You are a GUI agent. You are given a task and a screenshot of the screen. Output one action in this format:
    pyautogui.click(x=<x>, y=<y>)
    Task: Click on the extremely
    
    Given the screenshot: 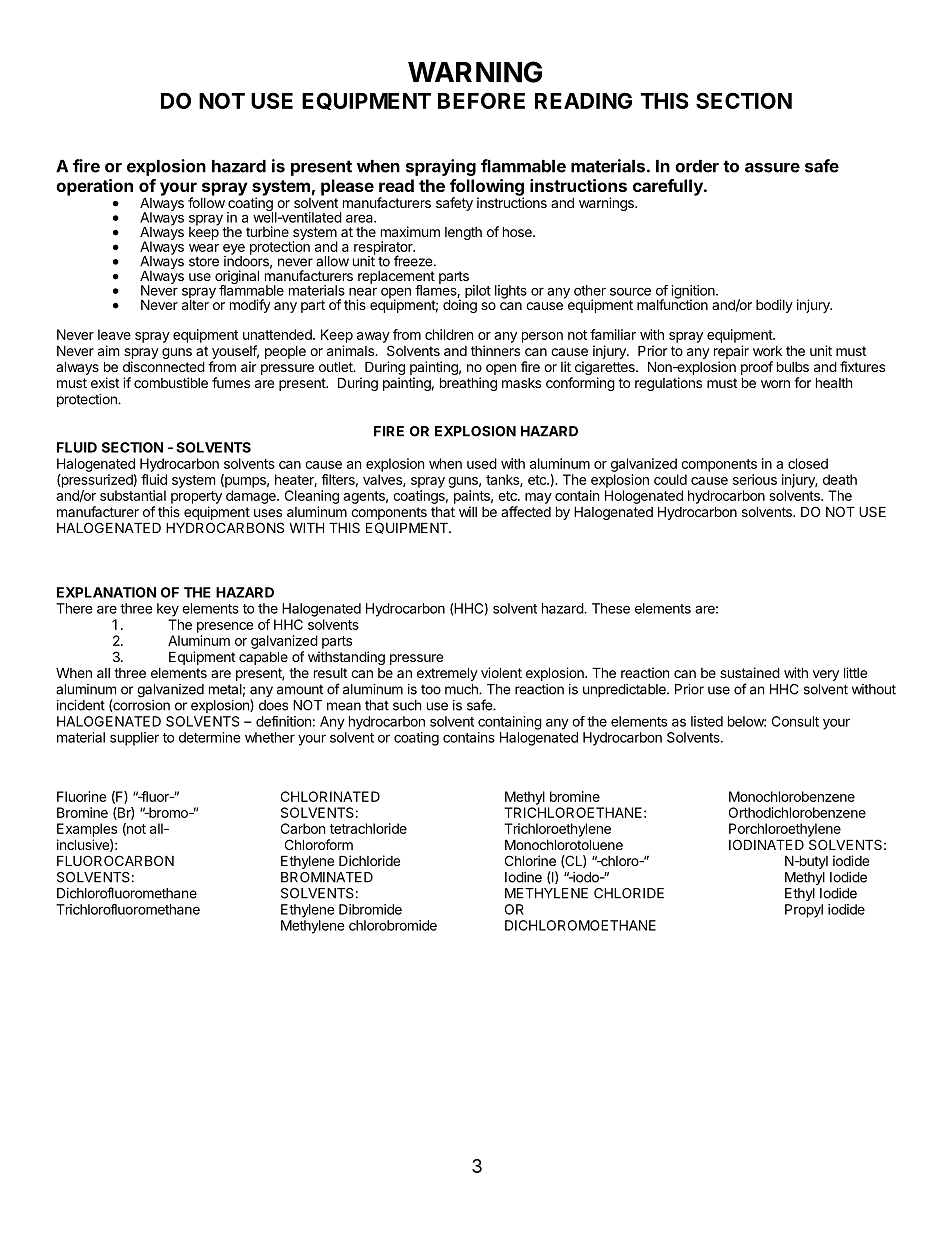 What is the action you would take?
    pyautogui.click(x=447, y=674)
